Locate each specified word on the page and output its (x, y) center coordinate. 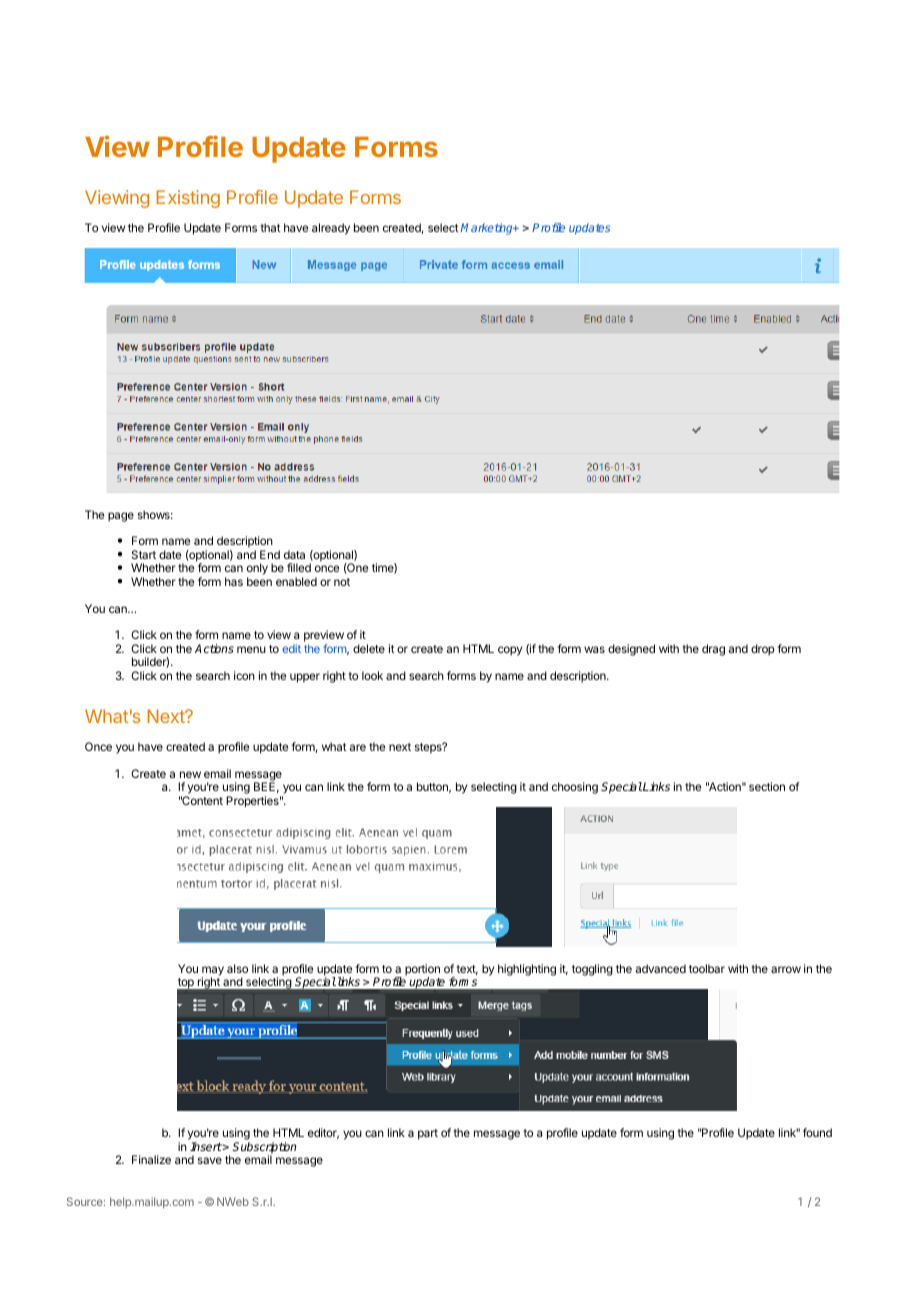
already (331, 229)
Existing (188, 199)
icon (244, 675)
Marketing (488, 229)
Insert (206, 1146)
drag (713, 650)
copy (510, 651)
